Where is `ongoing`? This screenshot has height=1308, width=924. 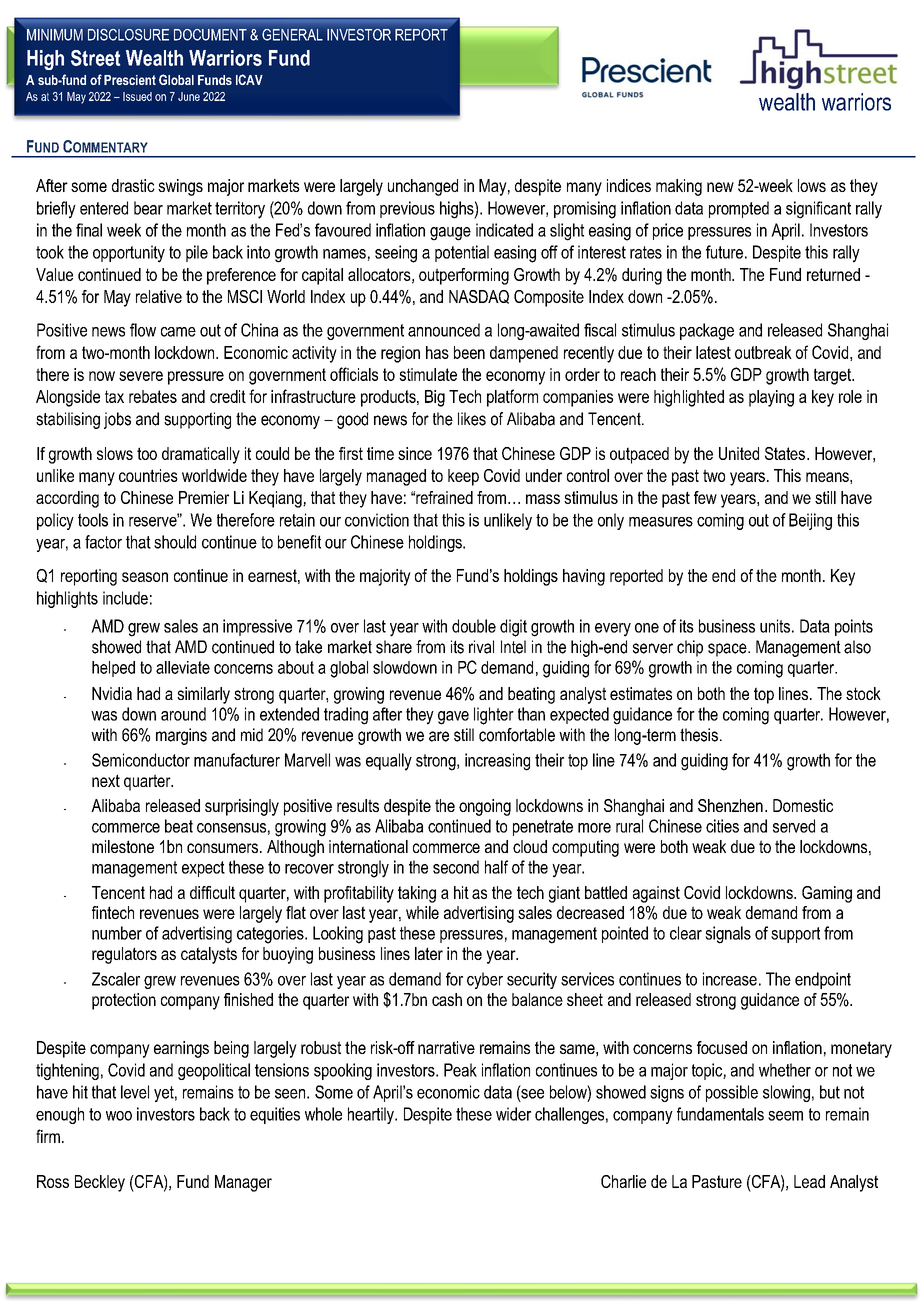
ongoing is located at coordinates (485, 807).
